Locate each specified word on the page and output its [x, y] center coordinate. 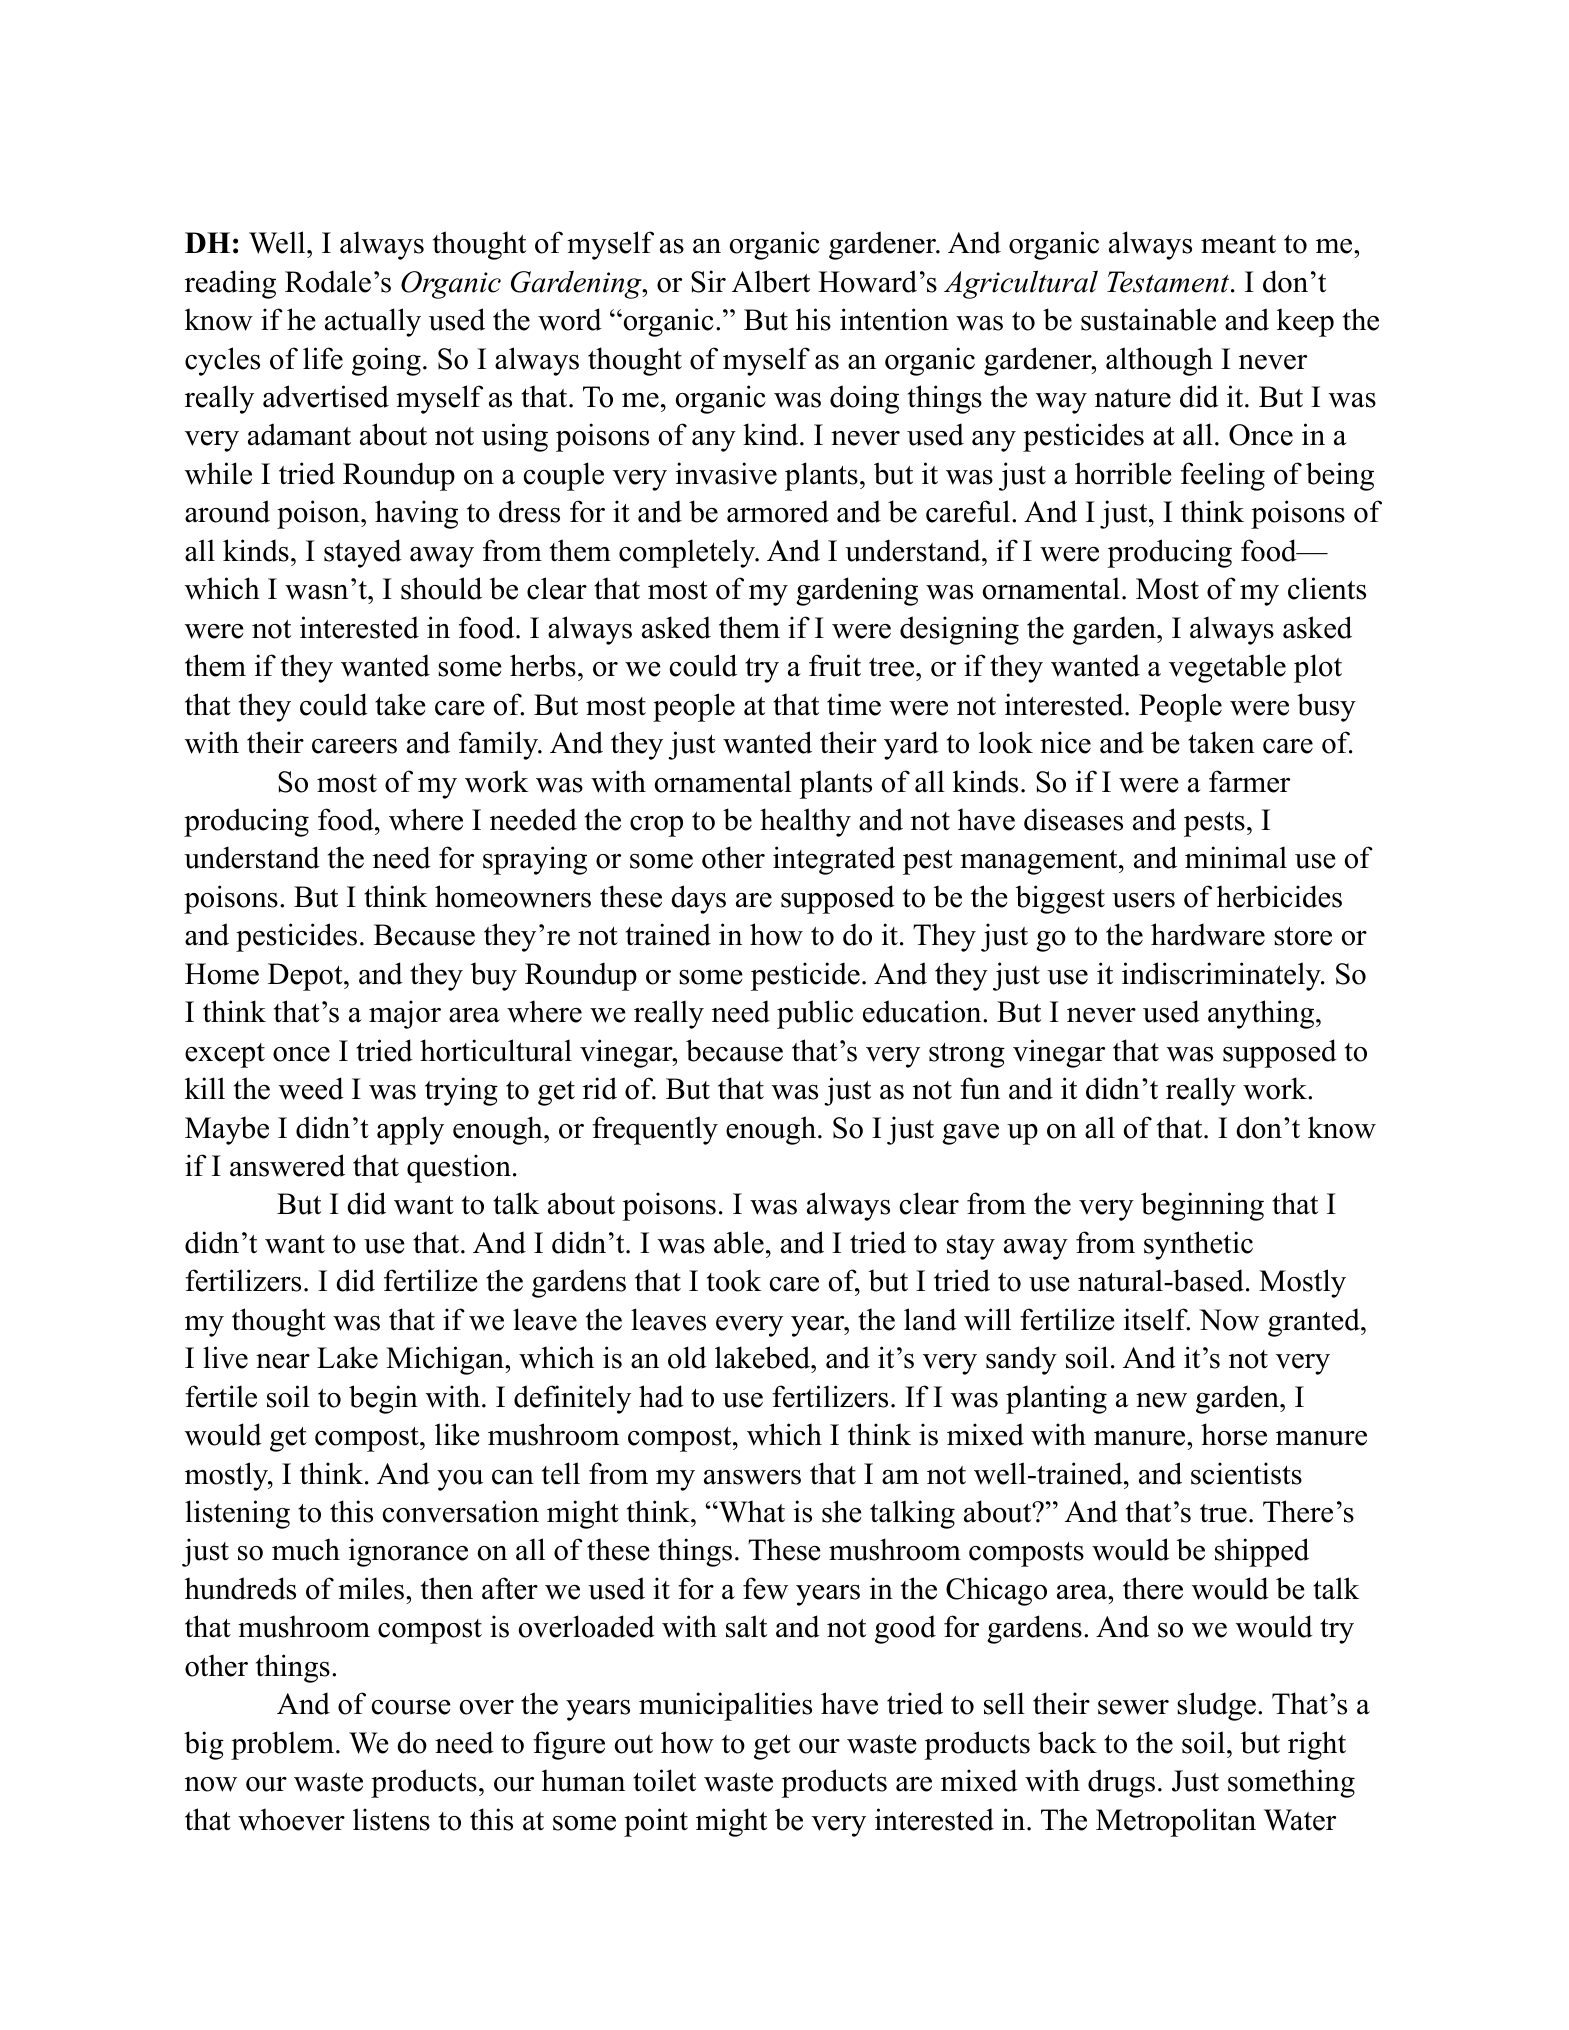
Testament [1169, 282]
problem [282, 1745]
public [815, 1014]
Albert [771, 281]
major [405, 1014]
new [1161, 1400]
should [441, 588]
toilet [664, 1780]
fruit [835, 665]
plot [1318, 668]
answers [752, 1477]
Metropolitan [1176, 1822]
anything [1262, 1014]
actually [373, 322]
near [283, 1361]
